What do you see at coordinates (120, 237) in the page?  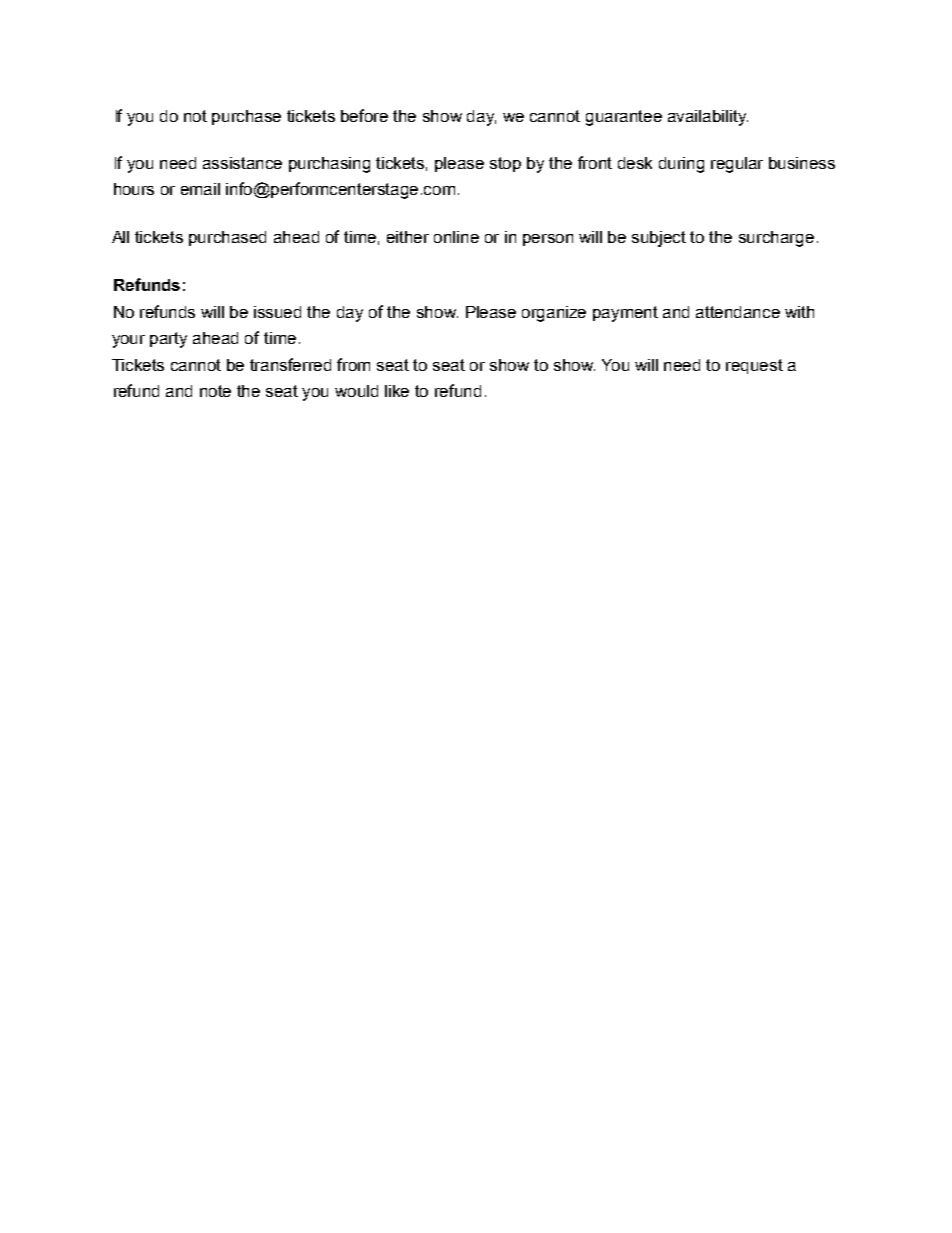 I see `All` at bounding box center [120, 237].
